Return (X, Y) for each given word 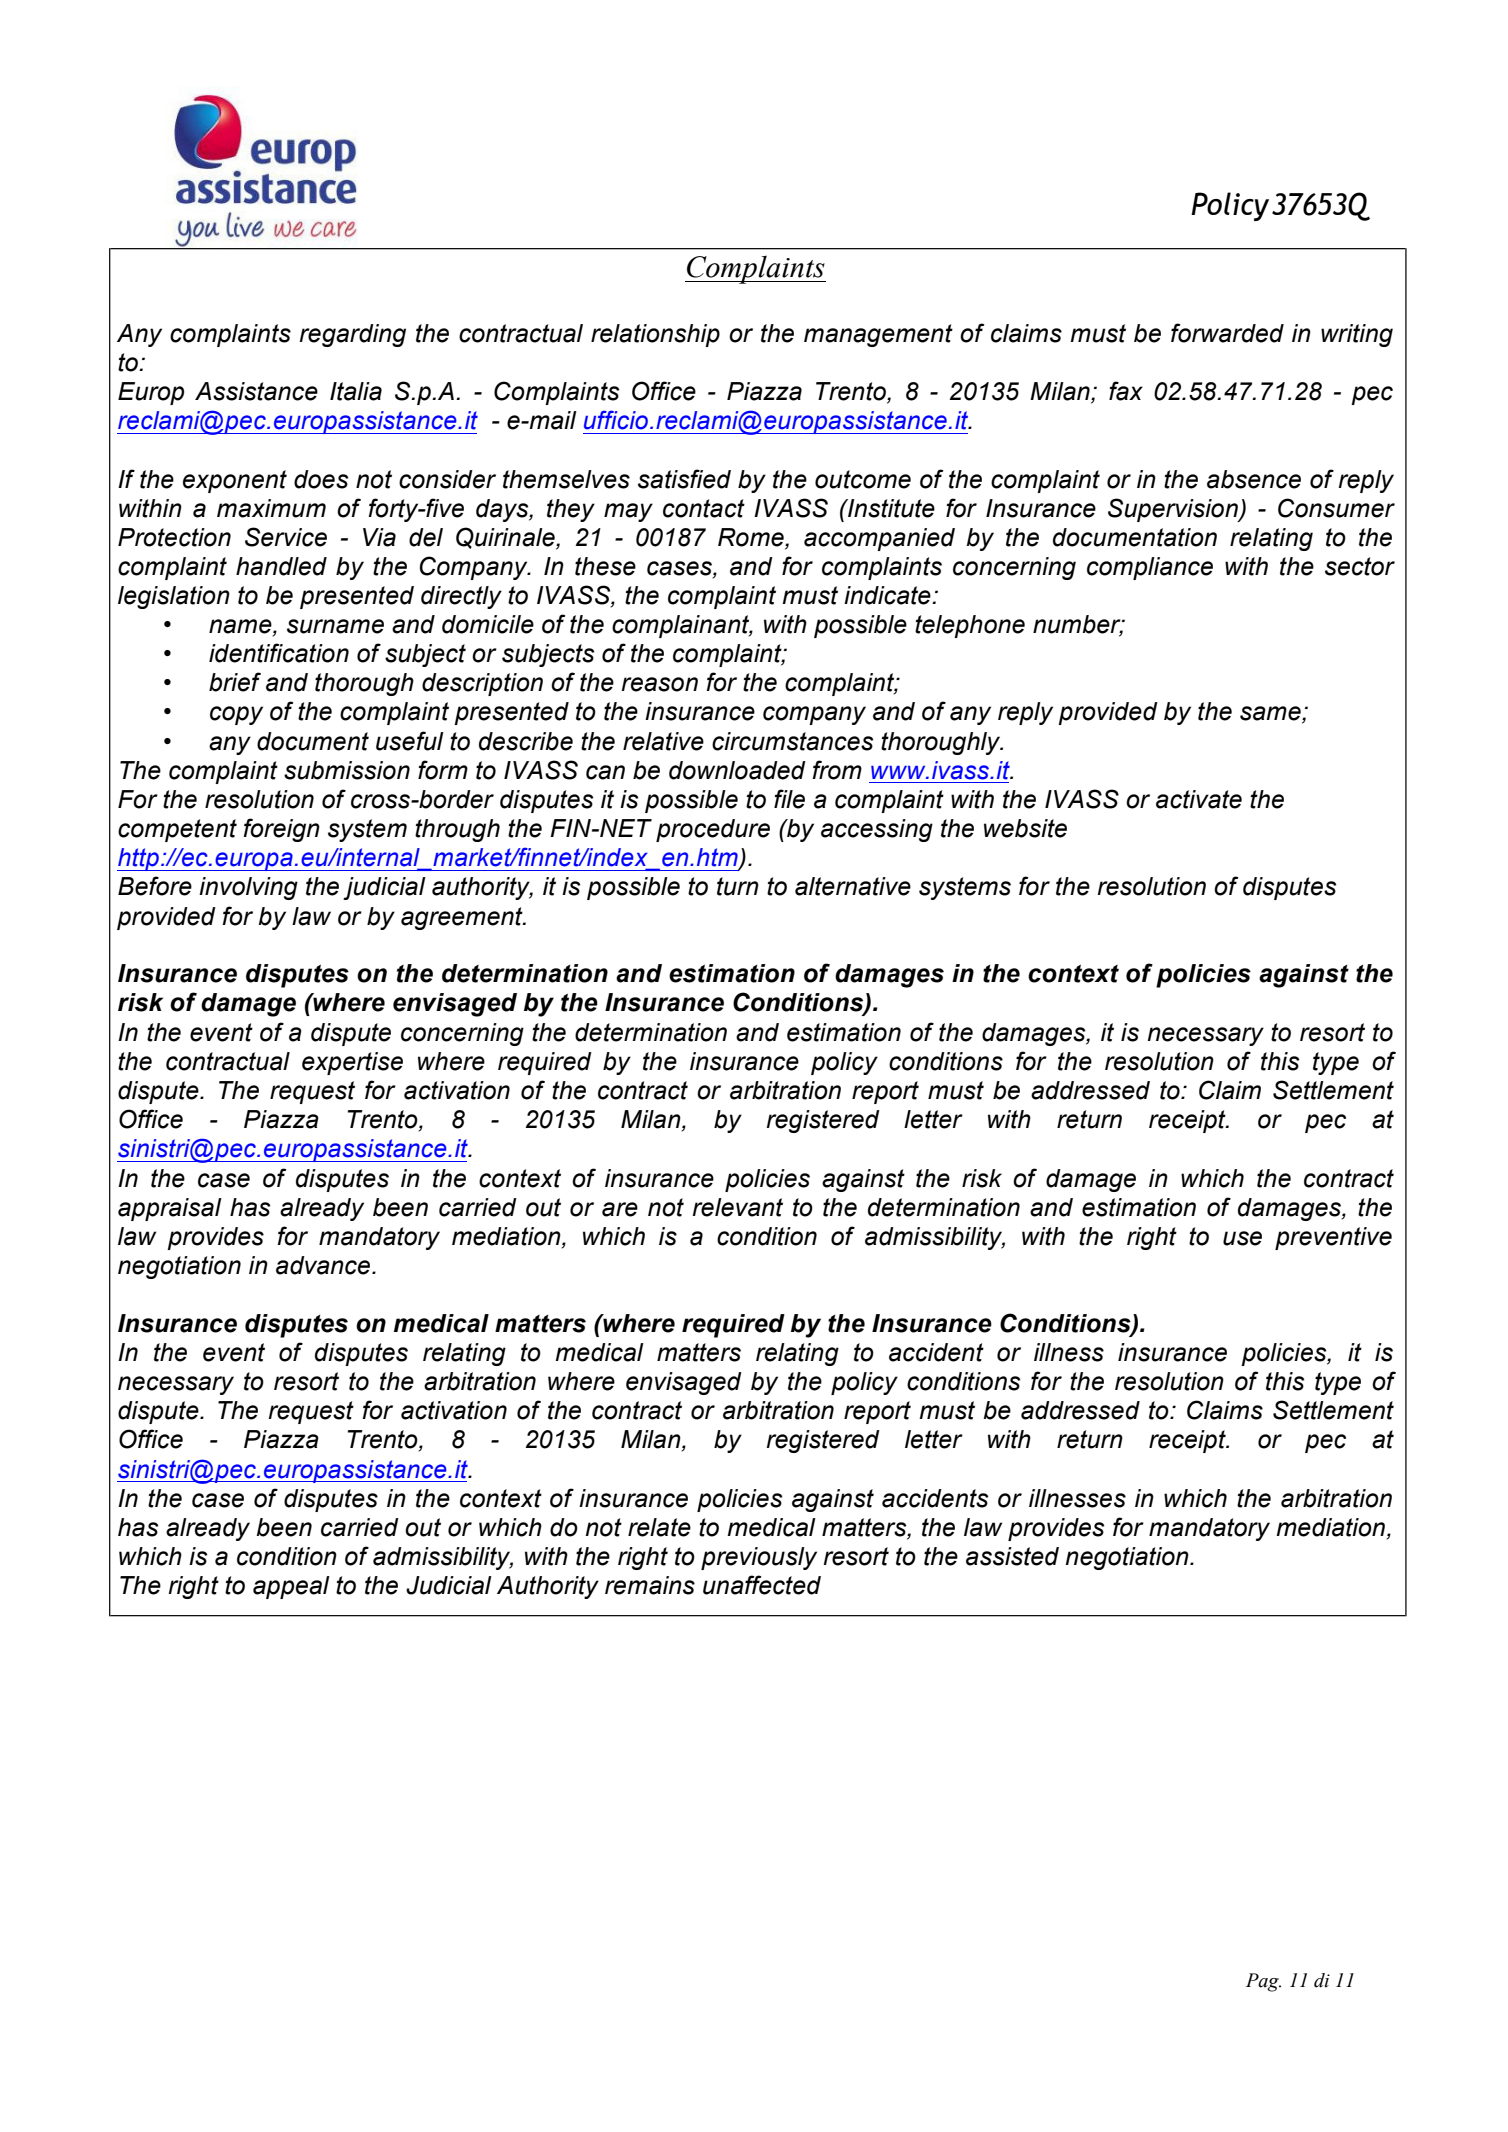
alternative (853, 886)
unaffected (762, 1585)
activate (1199, 799)
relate (659, 1527)
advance (324, 1265)
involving (248, 888)
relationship (655, 335)
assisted (1012, 1556)
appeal (291, 1587)
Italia (356, 391)
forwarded (1227, 333)
